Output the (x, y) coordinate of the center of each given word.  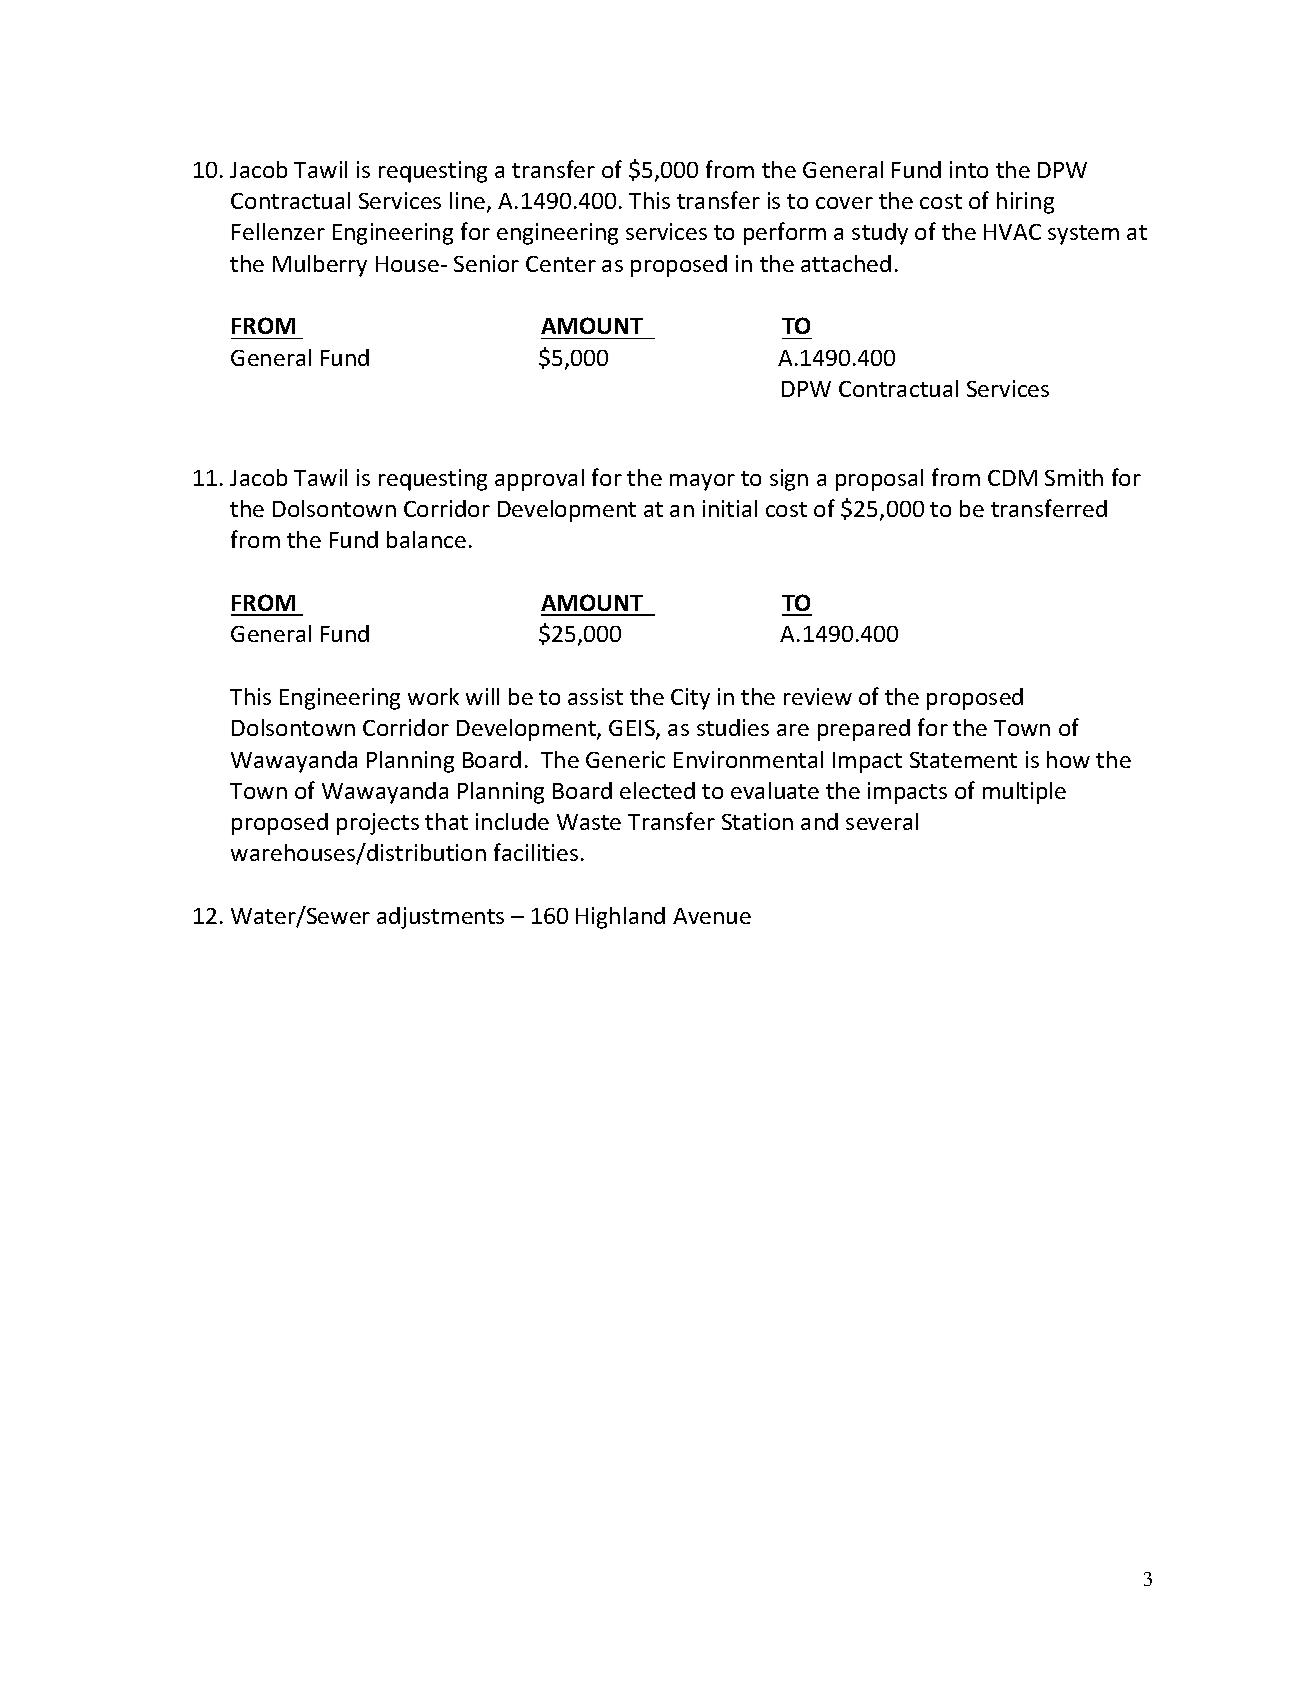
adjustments (440, 918)
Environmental (748, 759)
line (469, 202)
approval (539, 480)
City (690, 699)
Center (561, 264)
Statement (963, 760)
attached (846, 263)
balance (426, 539)
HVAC (1012, 232)
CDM (1012, 478)
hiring (1025, 203)
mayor (702, 482)
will (482, 696)
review (818, 696)
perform (785, 233)
